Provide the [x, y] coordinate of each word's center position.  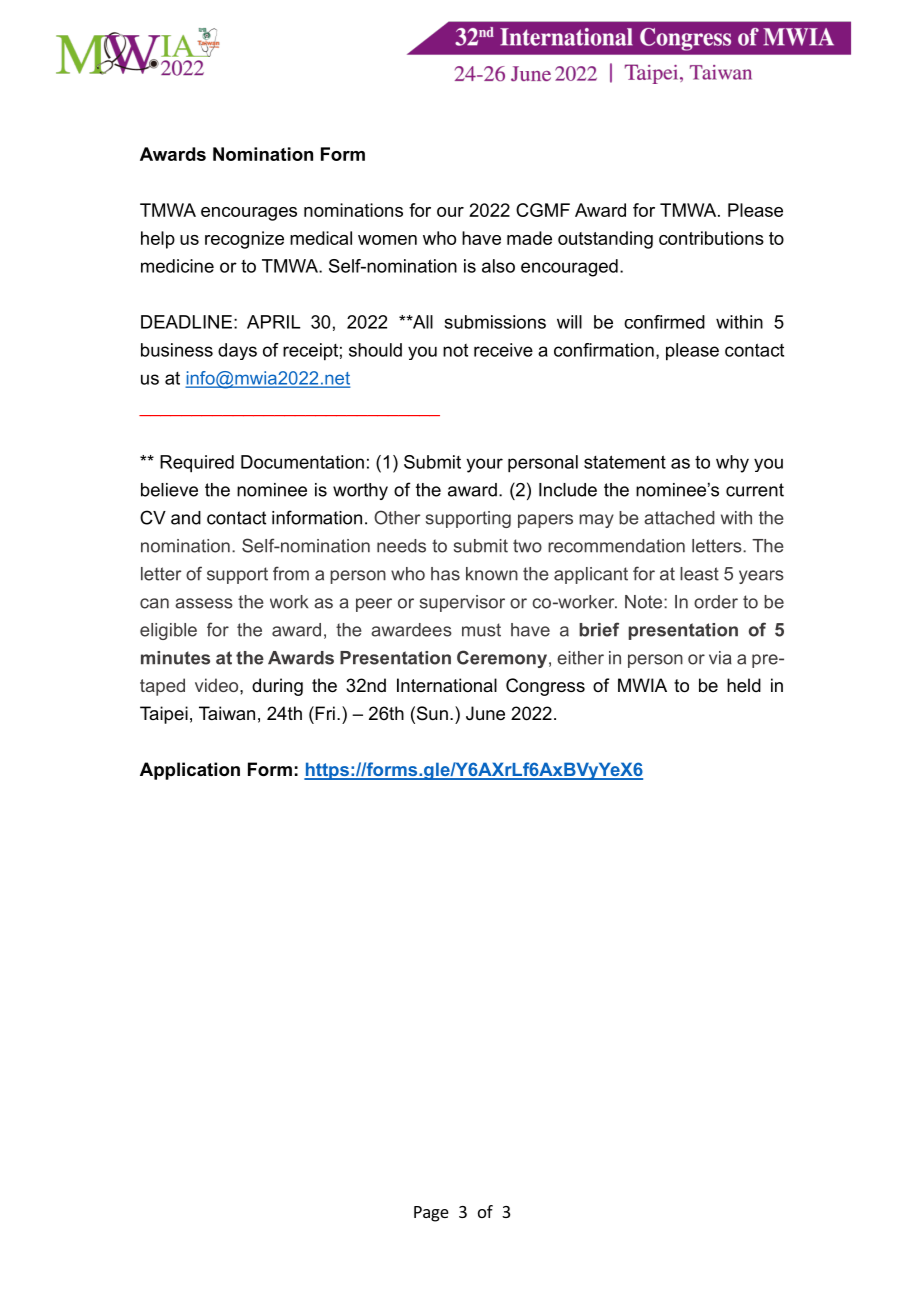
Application [190, 771]
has [445, 574]
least [699, 574]
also [498, 266]
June [485, 713]
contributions [711, 238]
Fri [324, 713]
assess [204, 603]
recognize [244, 240]
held [744, 685]
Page [431, 1214]
